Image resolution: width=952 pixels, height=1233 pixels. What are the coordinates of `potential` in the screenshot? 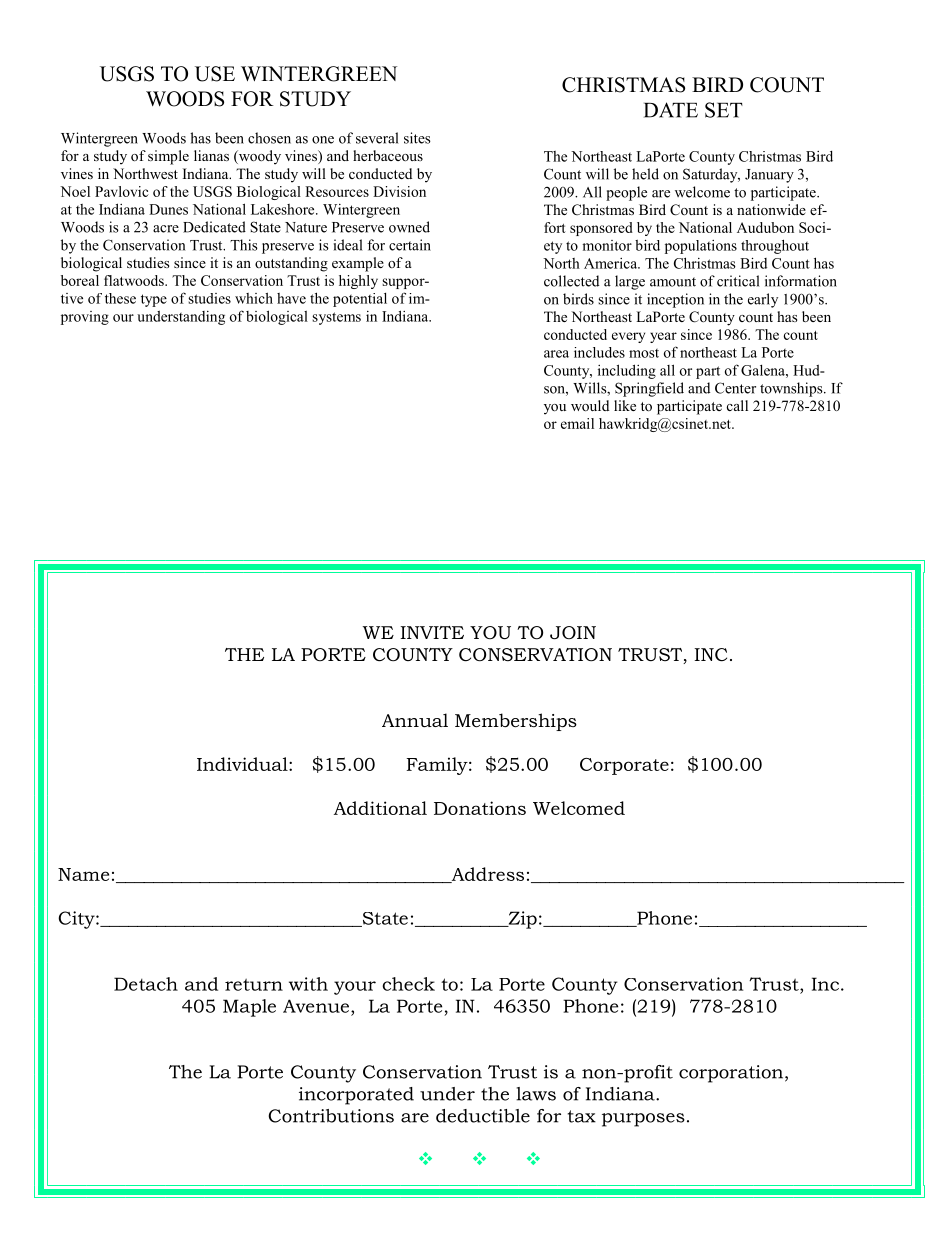 It's located at (360, 300).
